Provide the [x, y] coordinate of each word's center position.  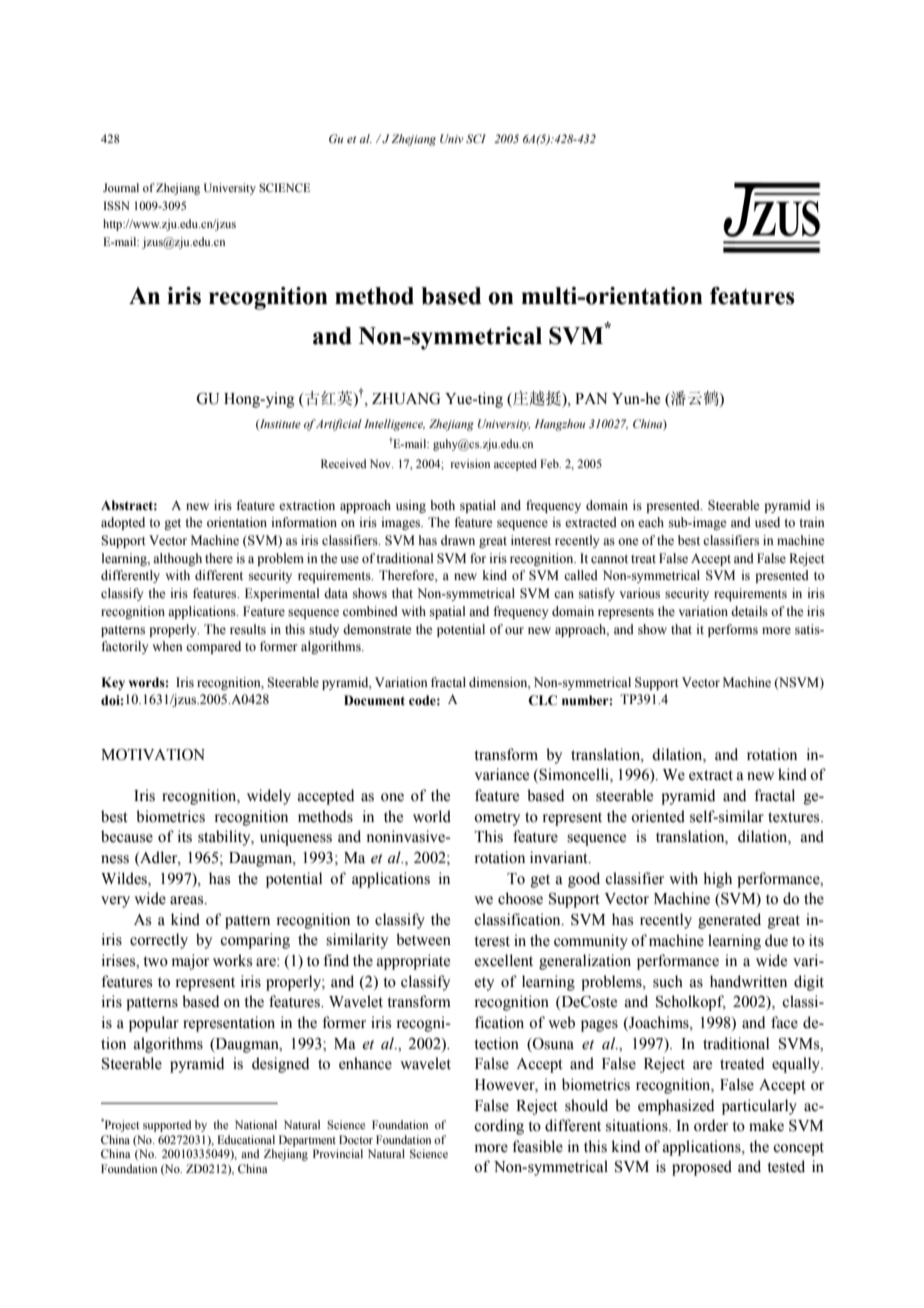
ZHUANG [406, 398]
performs [733, 630]
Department [307, 1141]
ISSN [117, 205]
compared [213, 647]
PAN [591, 398]
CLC [542, 700]
